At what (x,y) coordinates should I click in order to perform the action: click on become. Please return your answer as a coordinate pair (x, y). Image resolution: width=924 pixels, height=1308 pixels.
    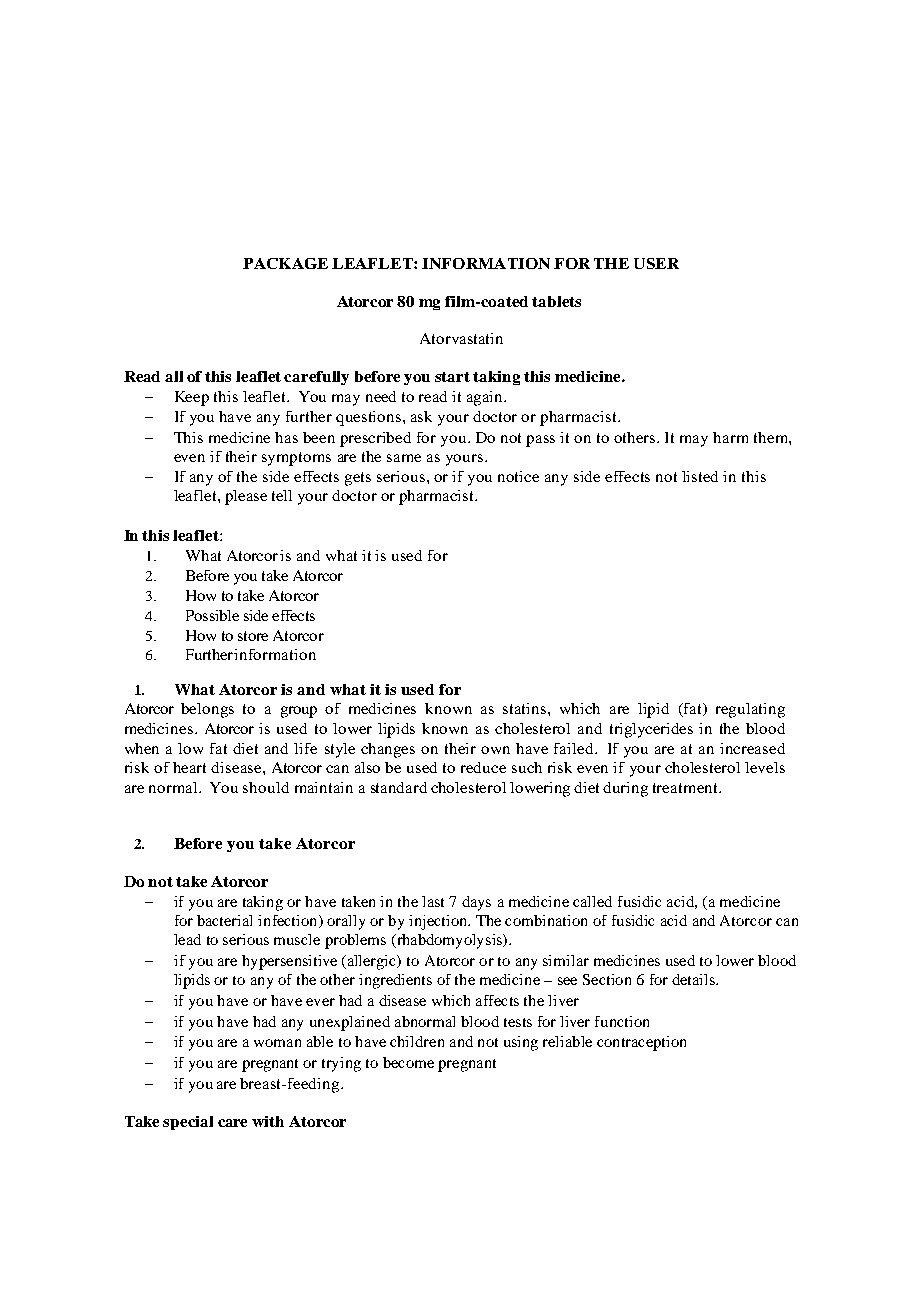
    Looking at the image, I should click on (408, 1062).
